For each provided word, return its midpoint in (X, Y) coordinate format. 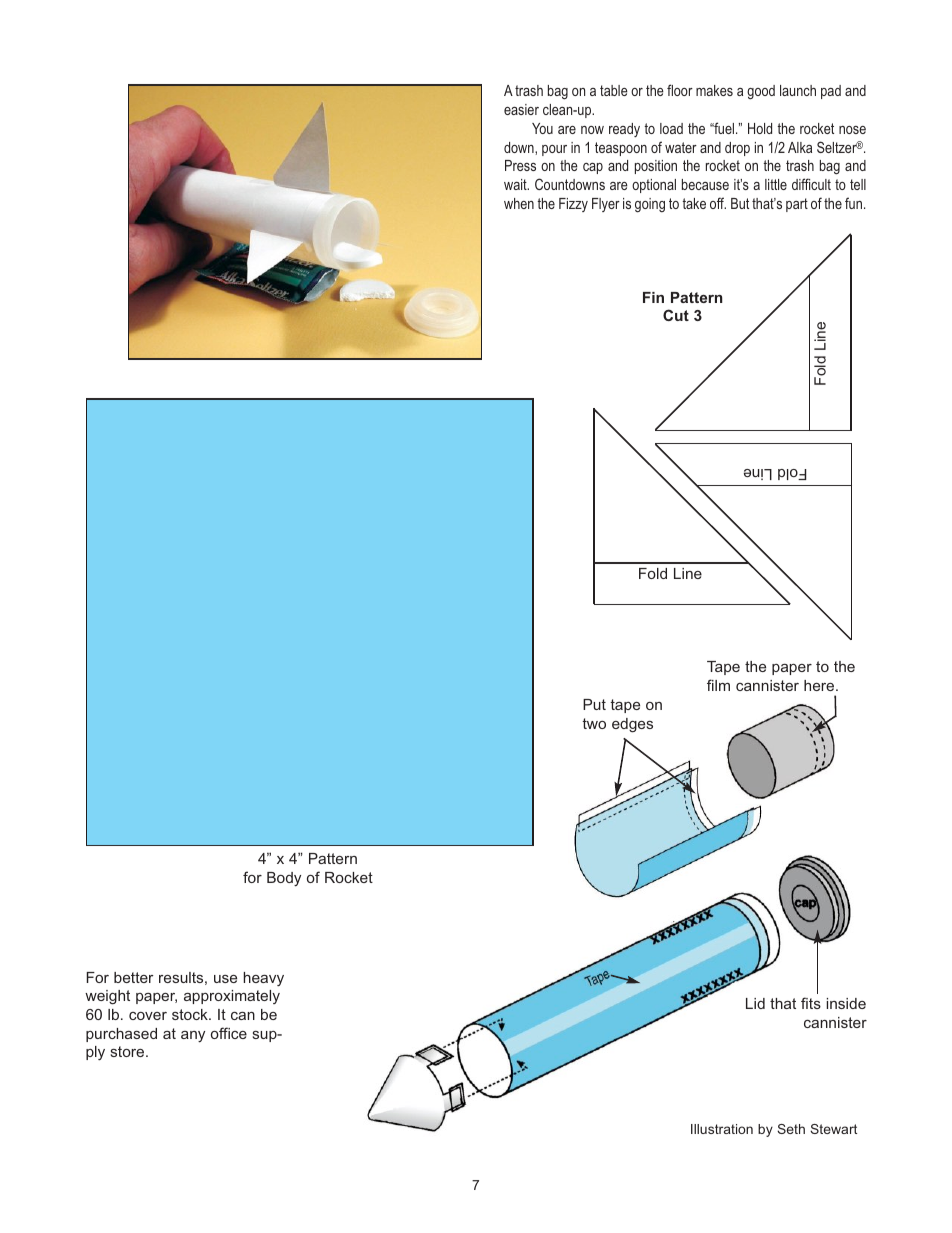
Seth (791, 1129)
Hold (760, 128)
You (542, 128)
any (193, 1037)
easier (521, 109)
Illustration (722, 1129)
